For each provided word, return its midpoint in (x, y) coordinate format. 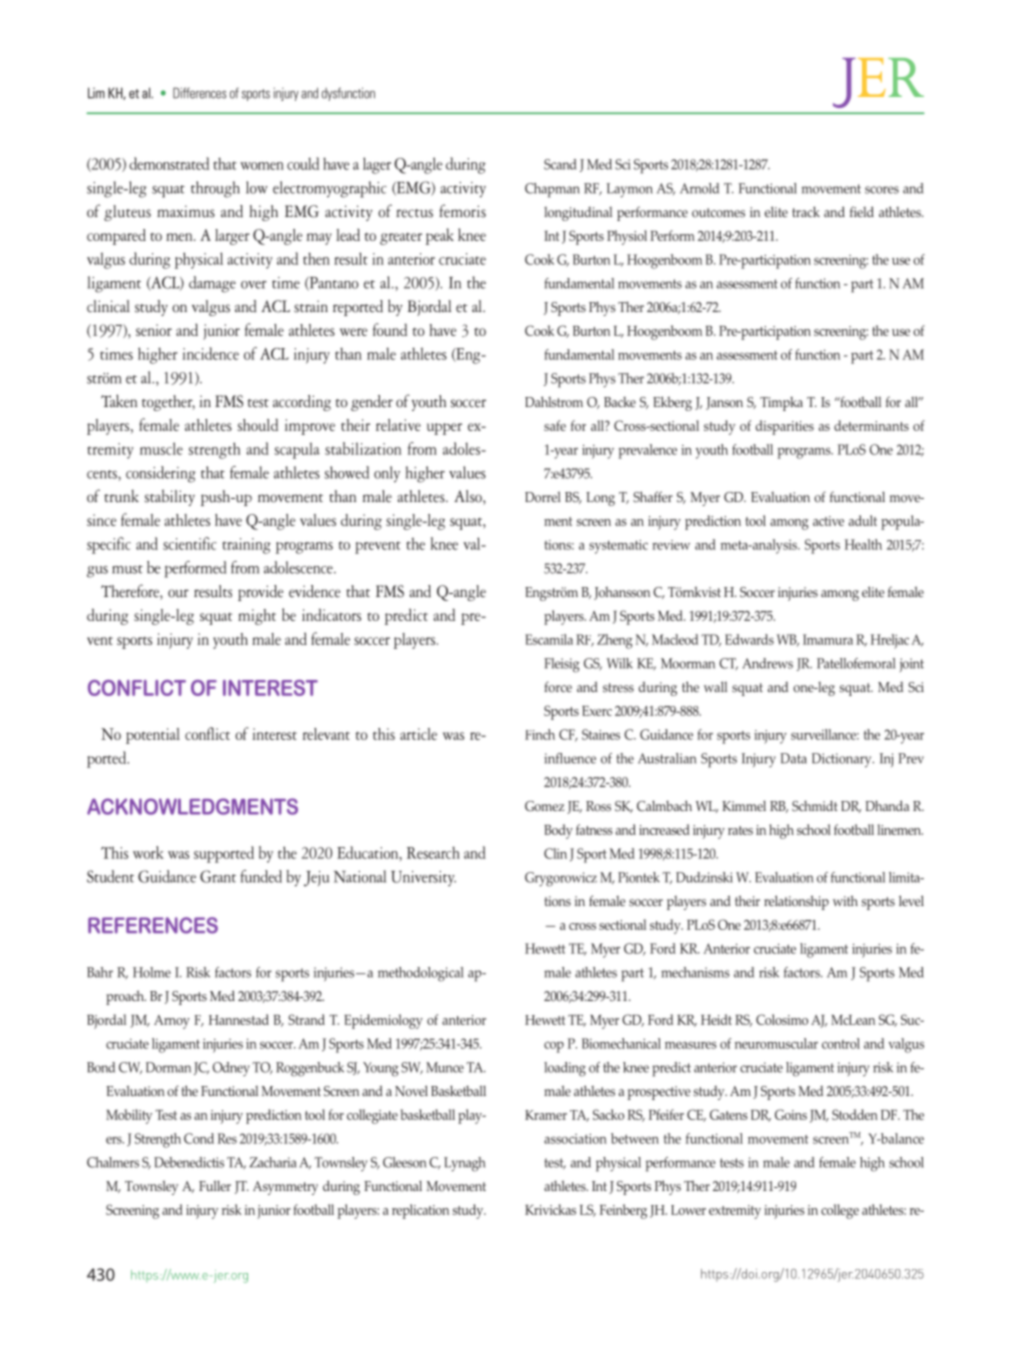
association (575, 1139)
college (840, 1211)
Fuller (215, 1185)
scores (882, 190)
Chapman (552, 190)
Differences (199, 93)
